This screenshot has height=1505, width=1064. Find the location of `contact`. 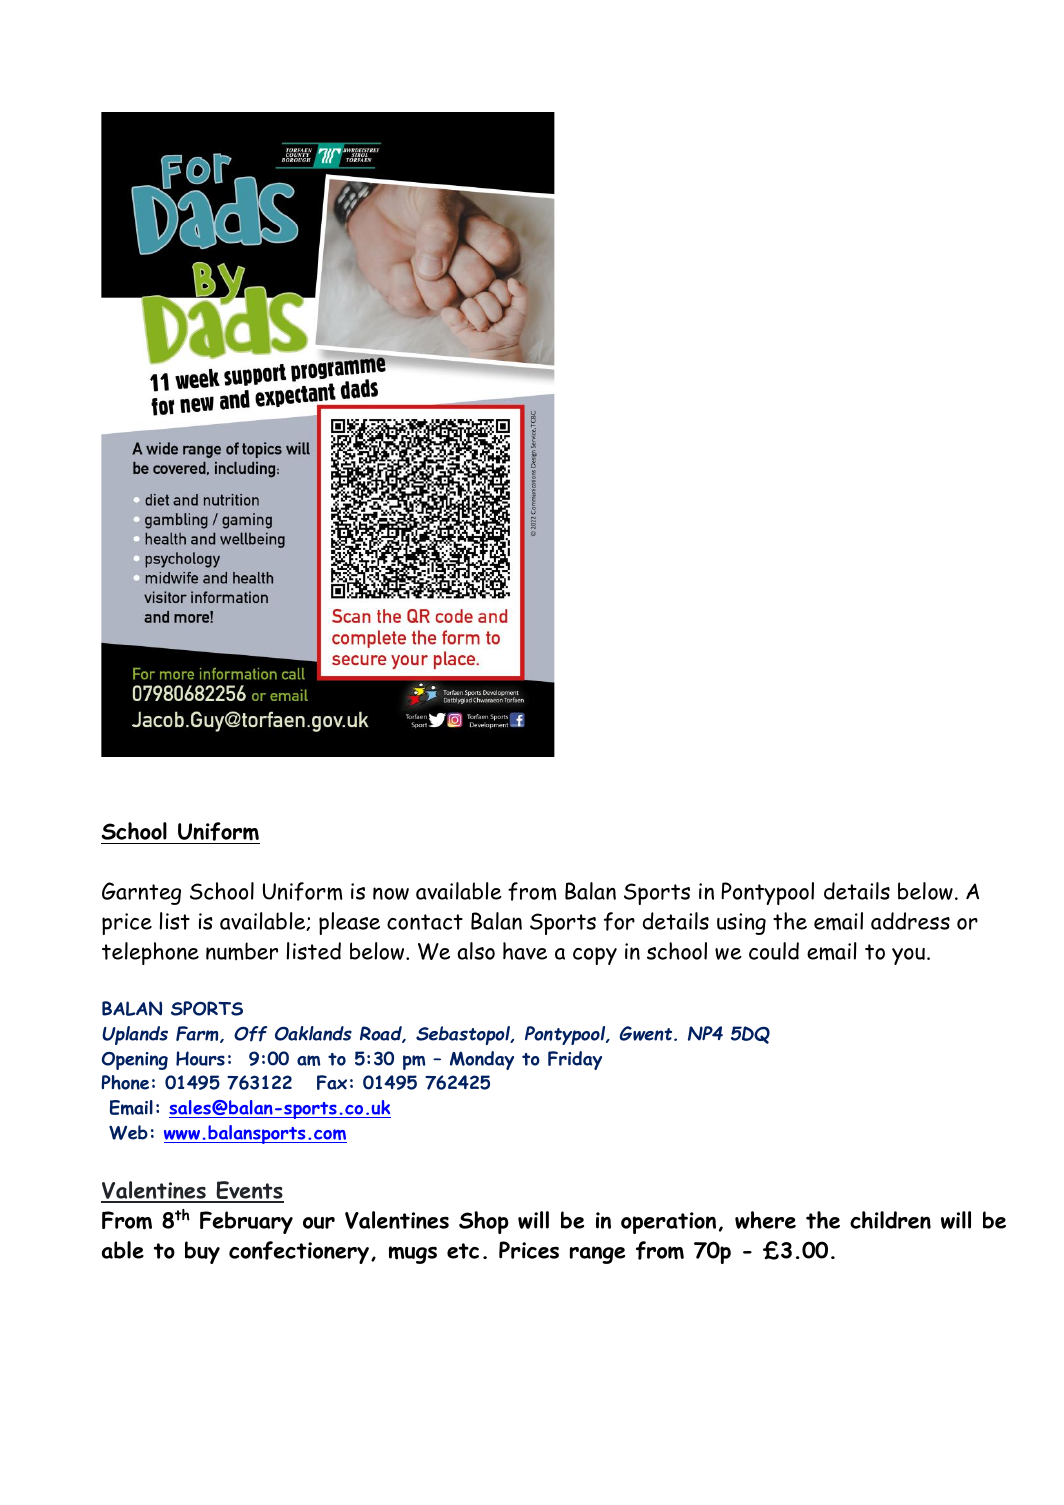

contact is located at coordinates (425, 922).
